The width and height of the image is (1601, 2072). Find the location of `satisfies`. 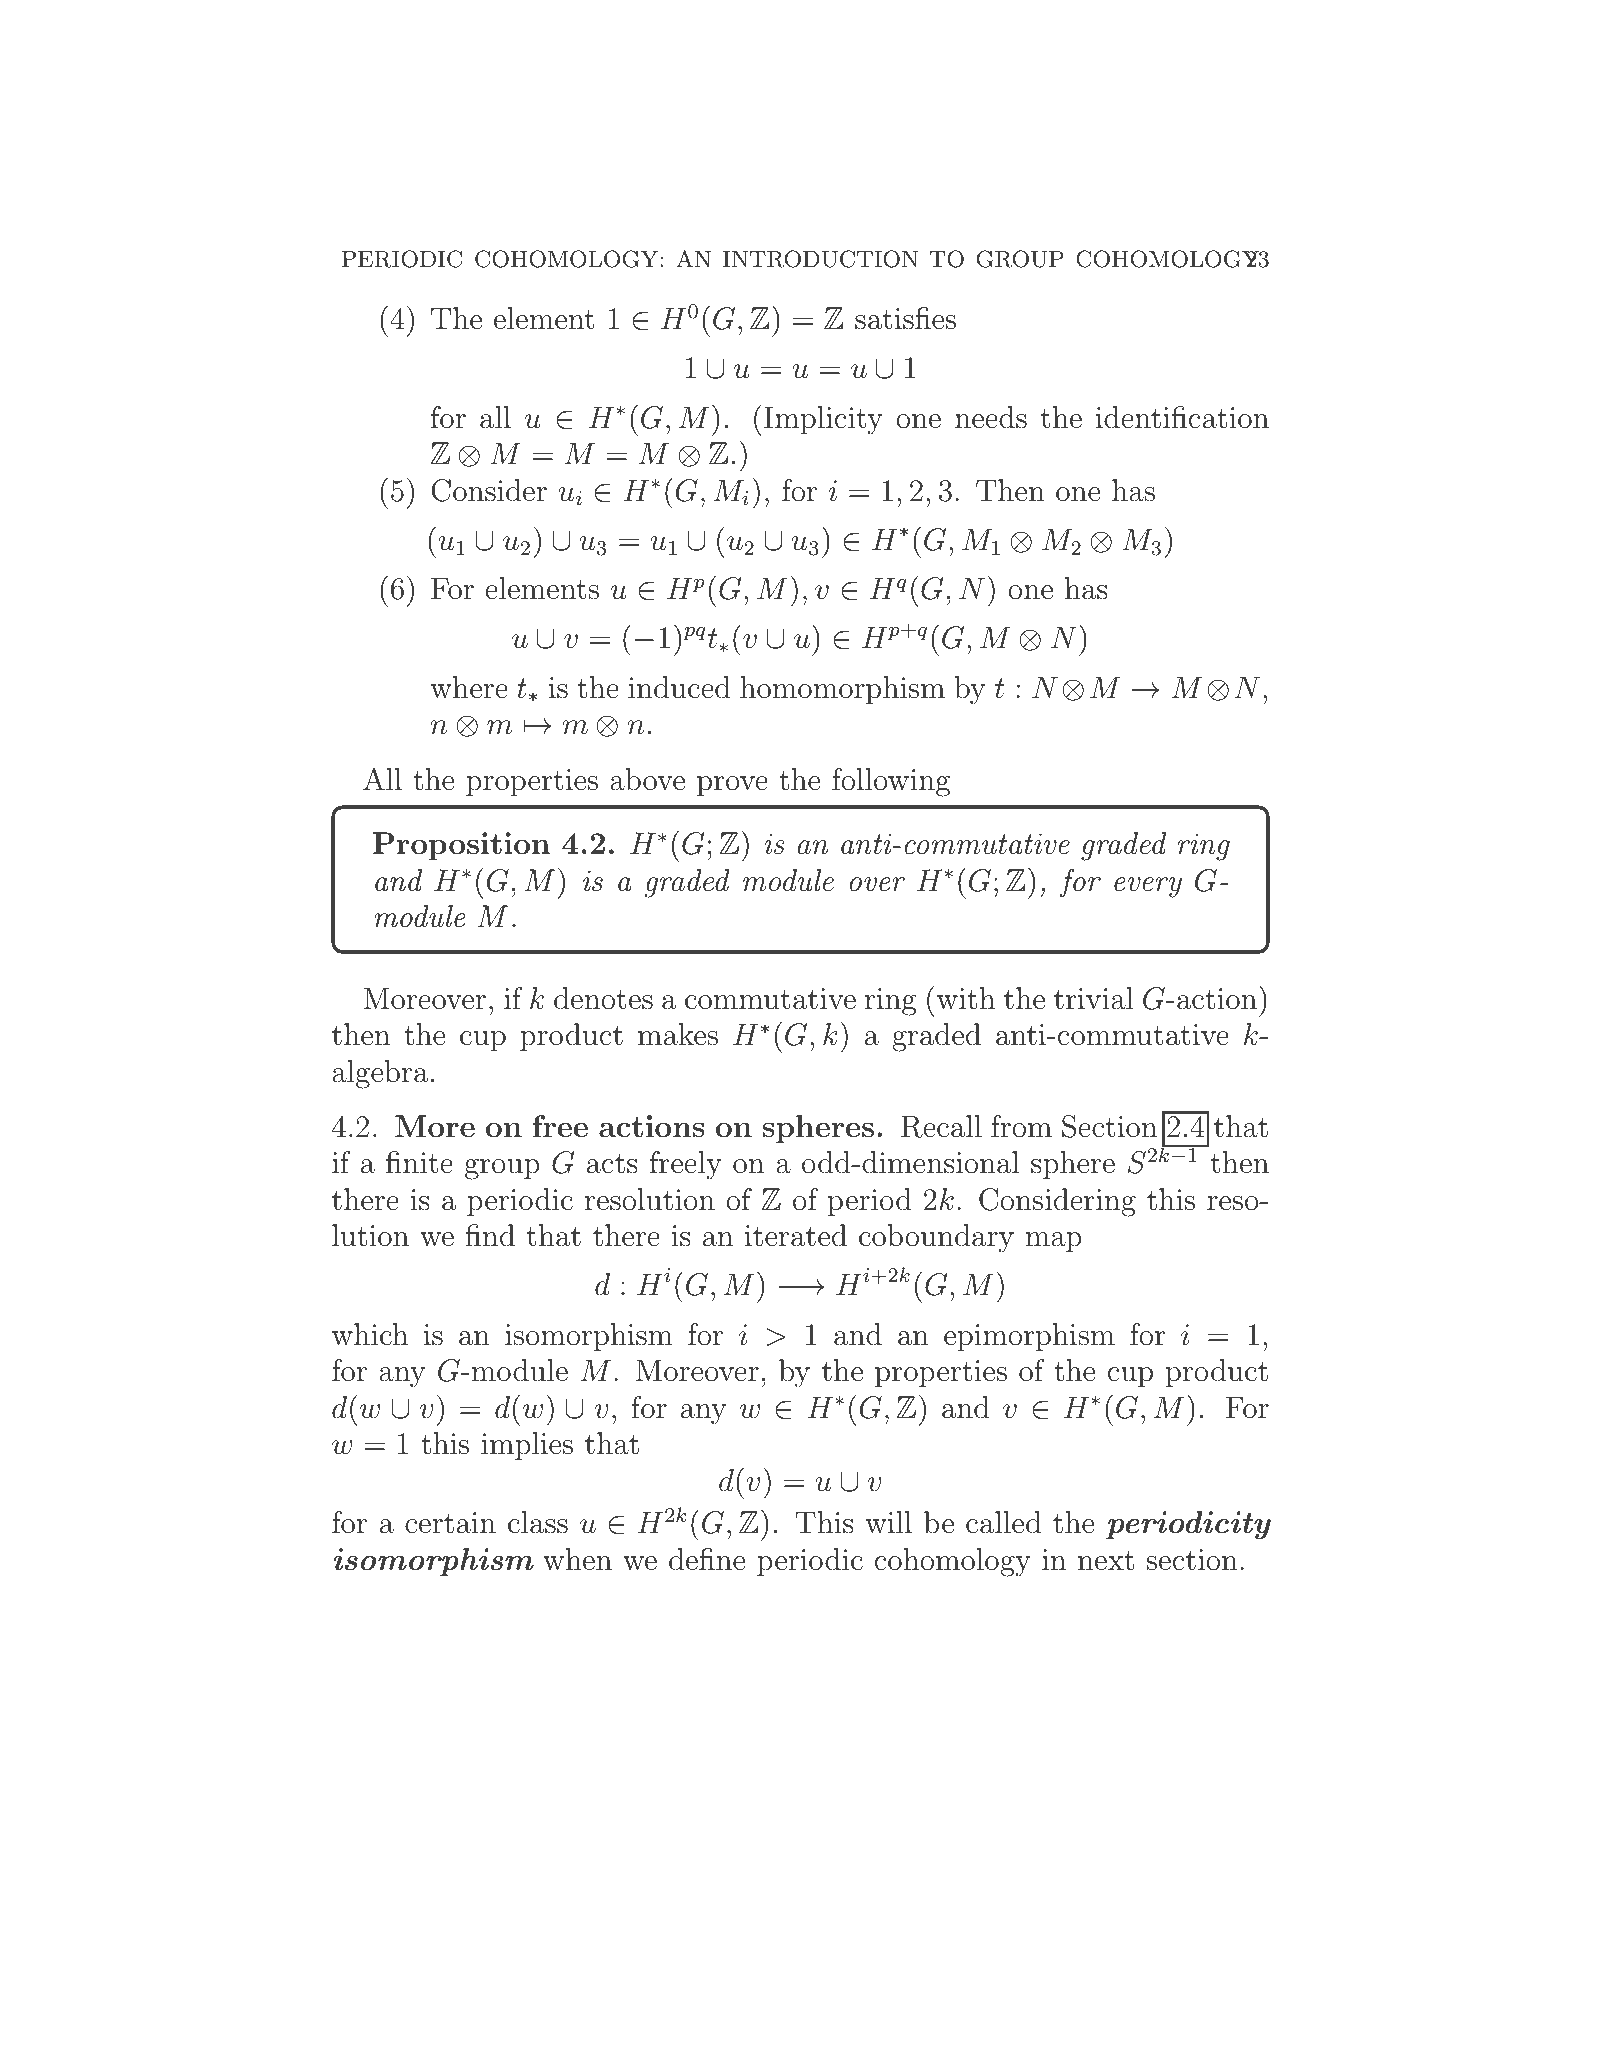

satisfies is located at coordinates (905, 318).
